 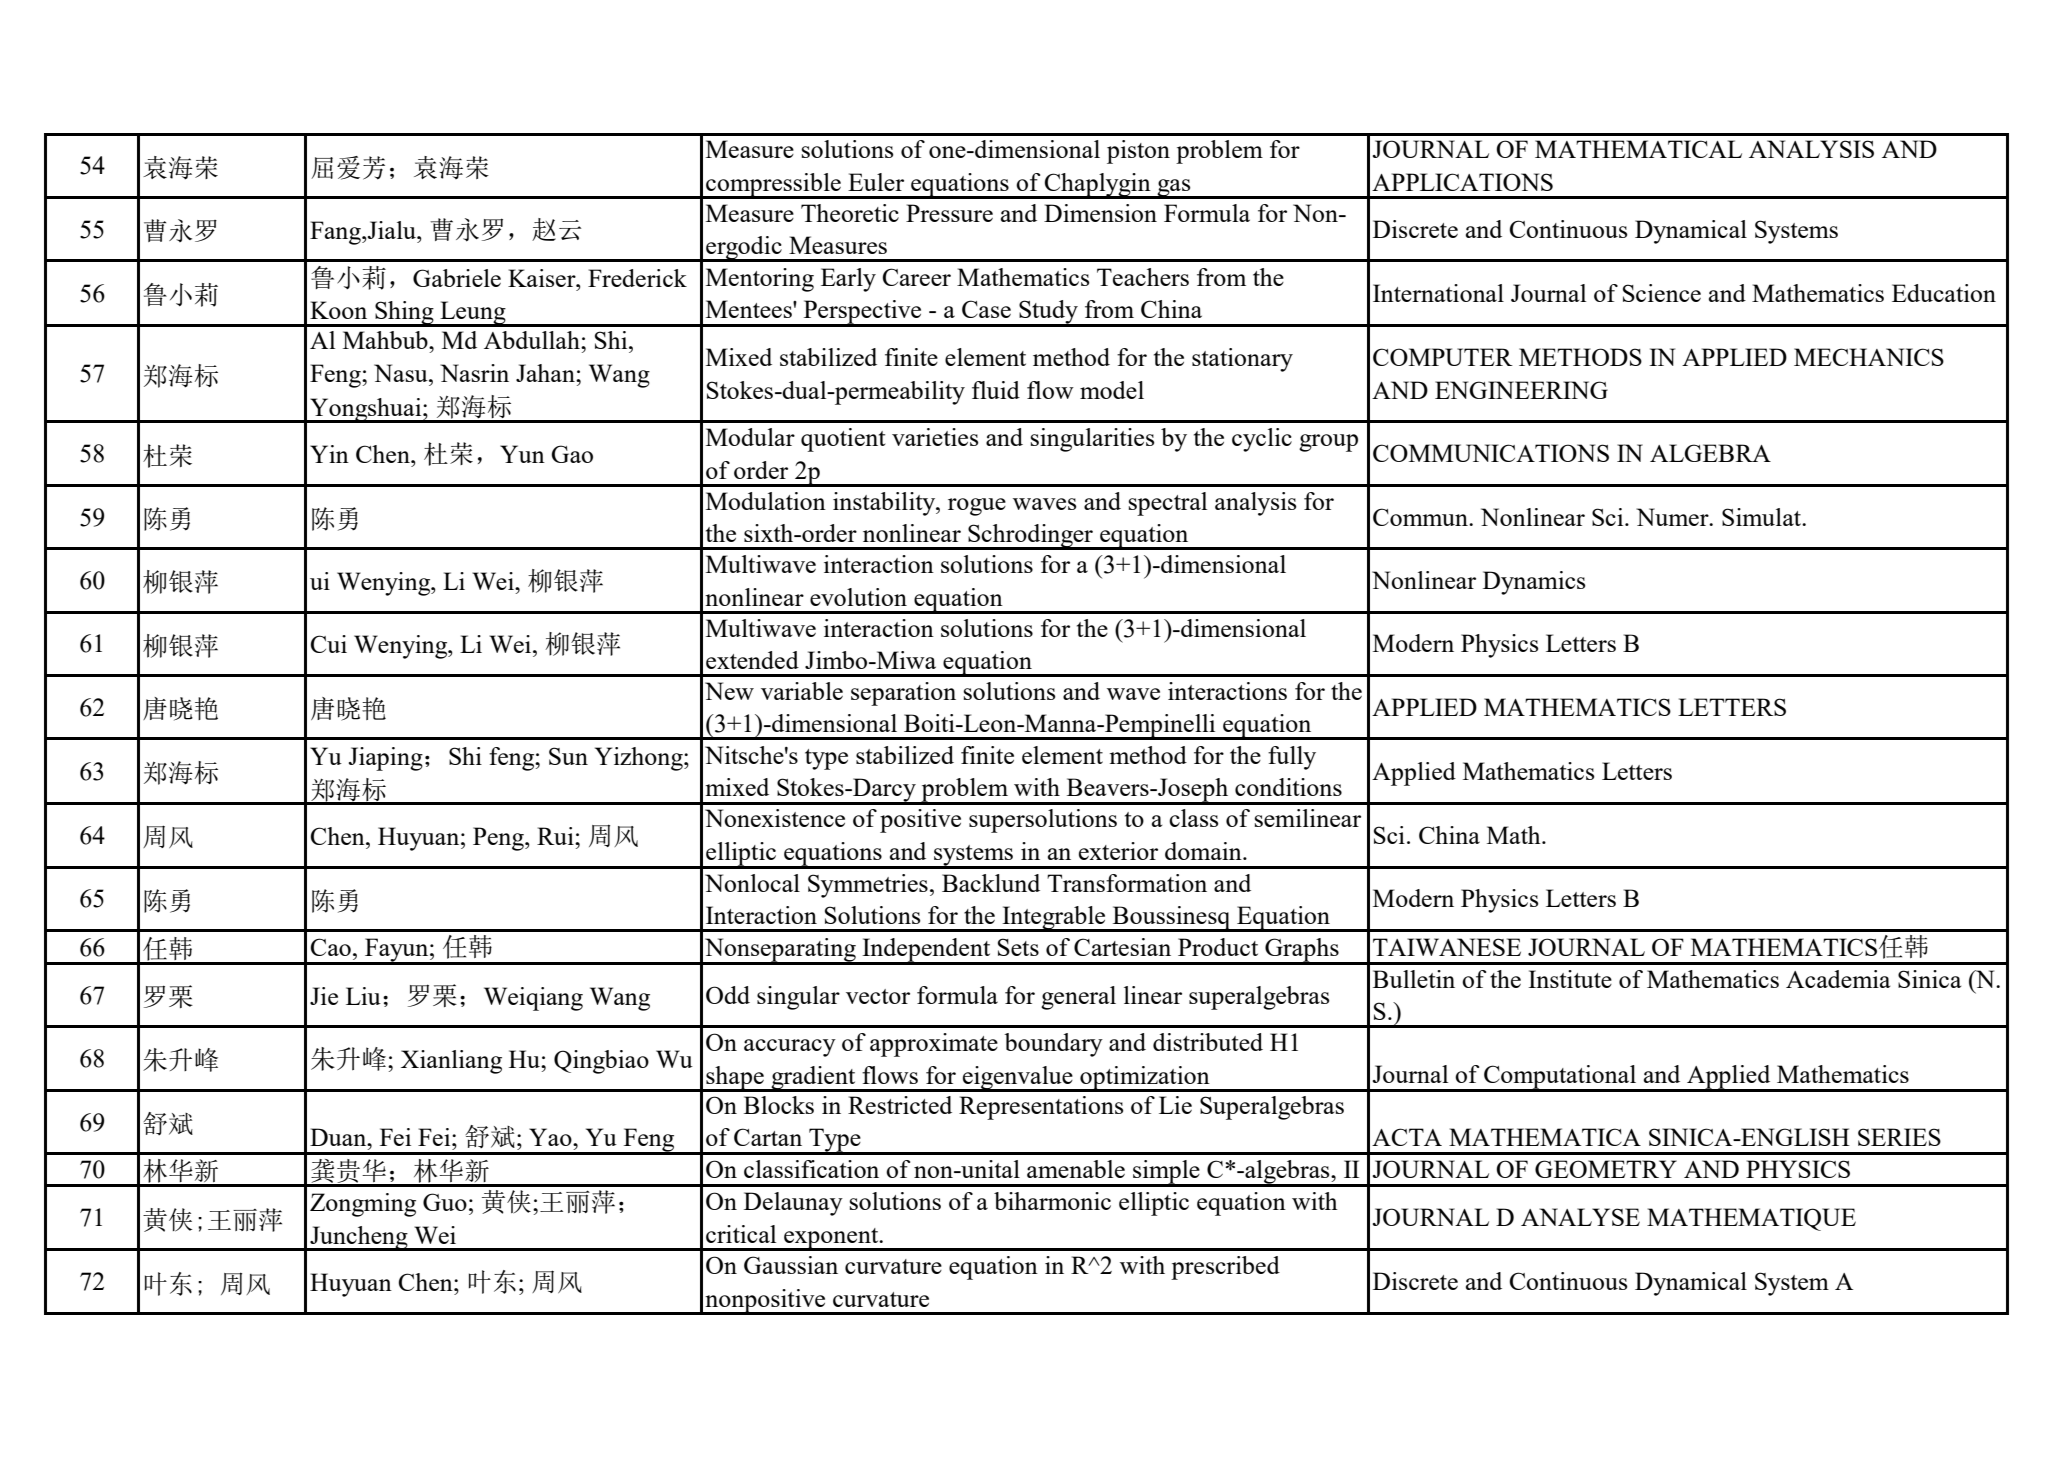 I want to click on prescribed, so click(x=1225, y=1268).
